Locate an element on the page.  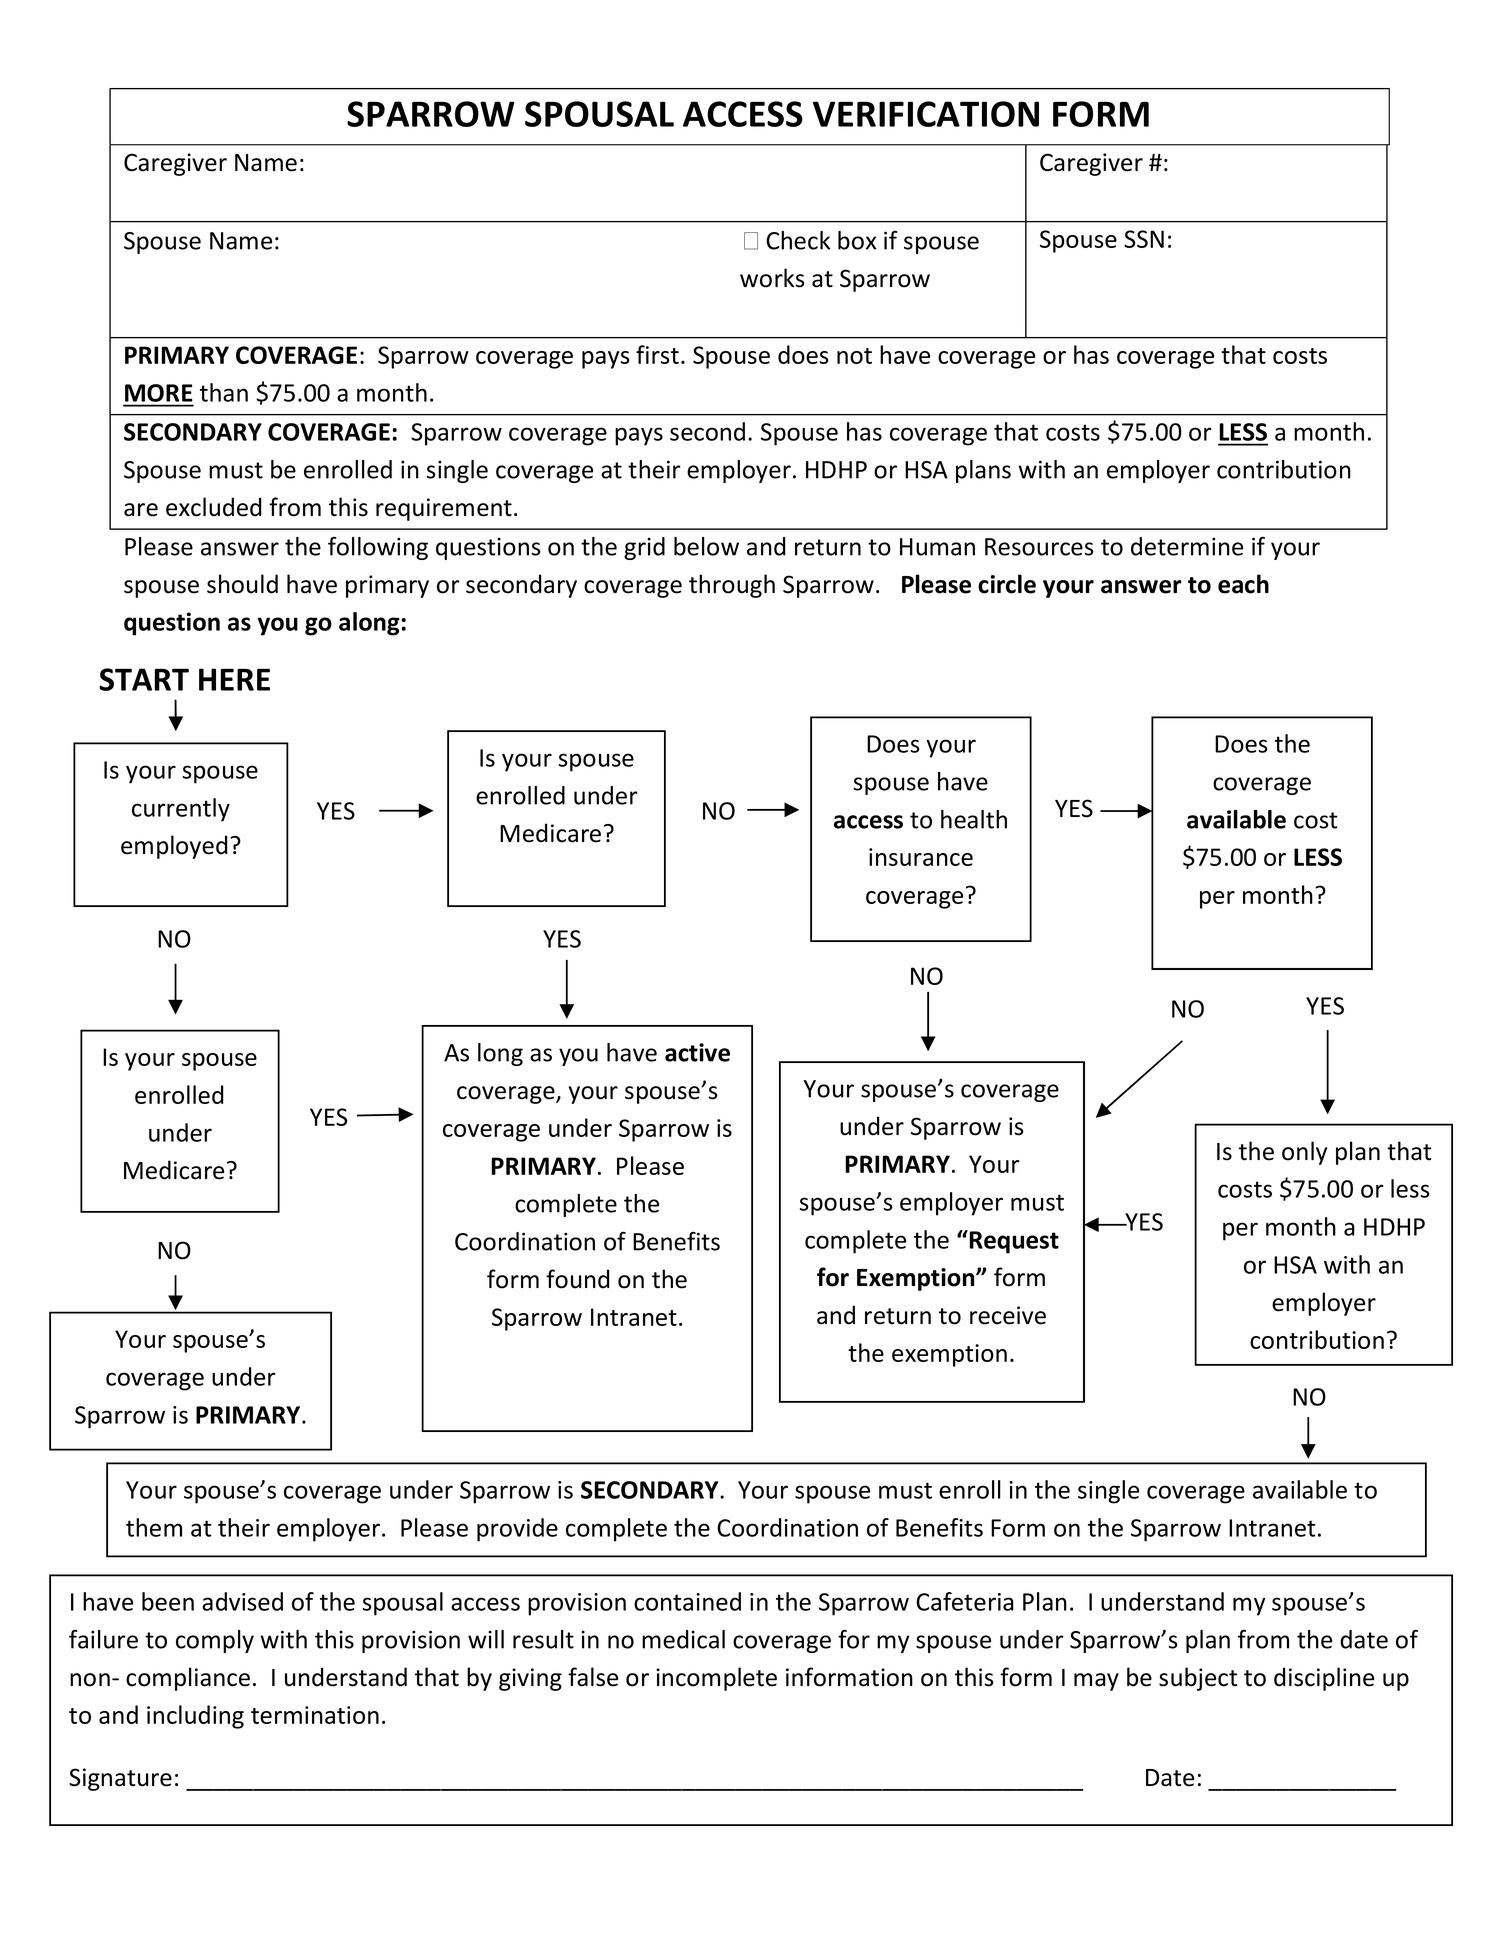
including is located at coordinates (195, 1717).
